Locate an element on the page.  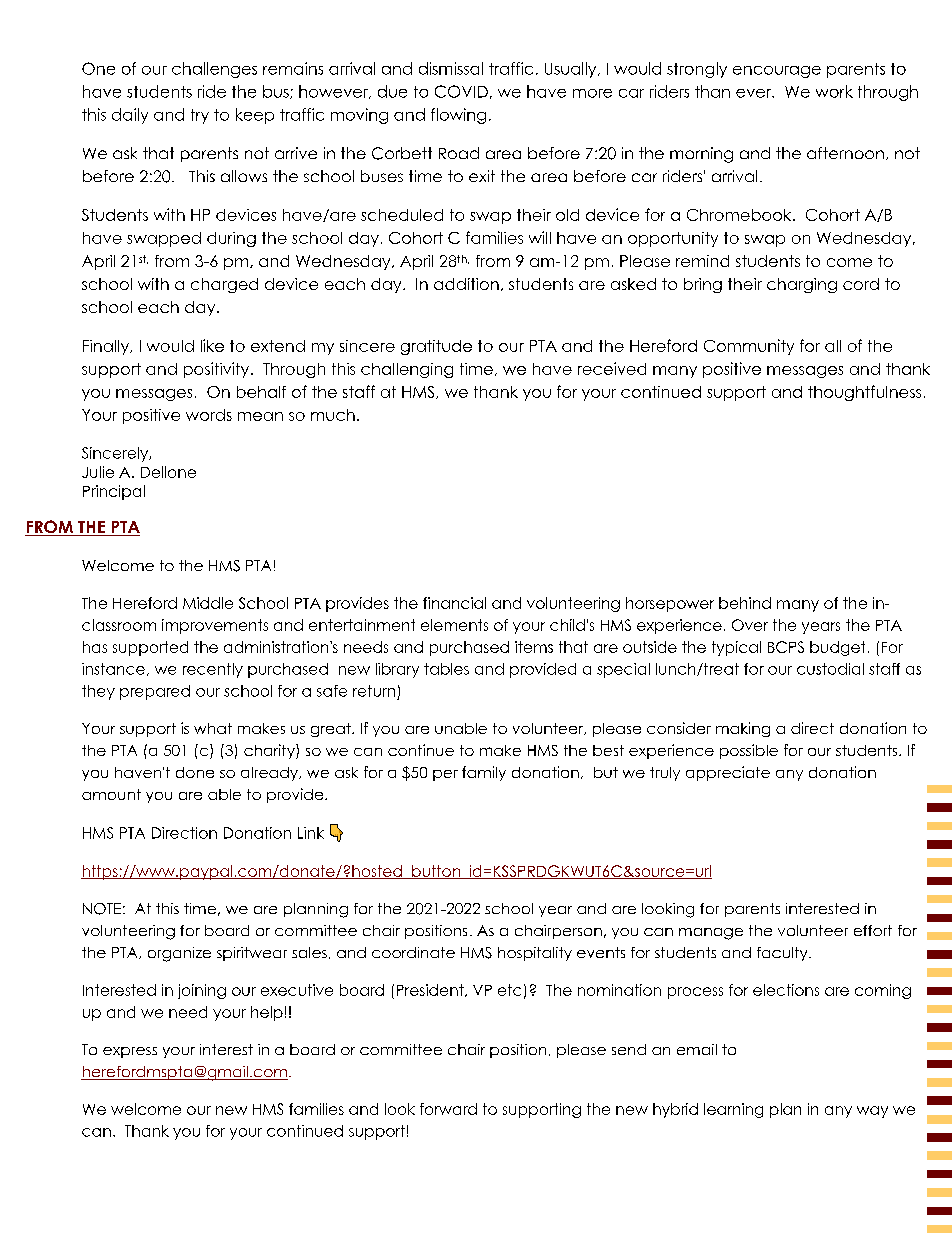
thoughtfulness is located at coordinates (864, 393).
